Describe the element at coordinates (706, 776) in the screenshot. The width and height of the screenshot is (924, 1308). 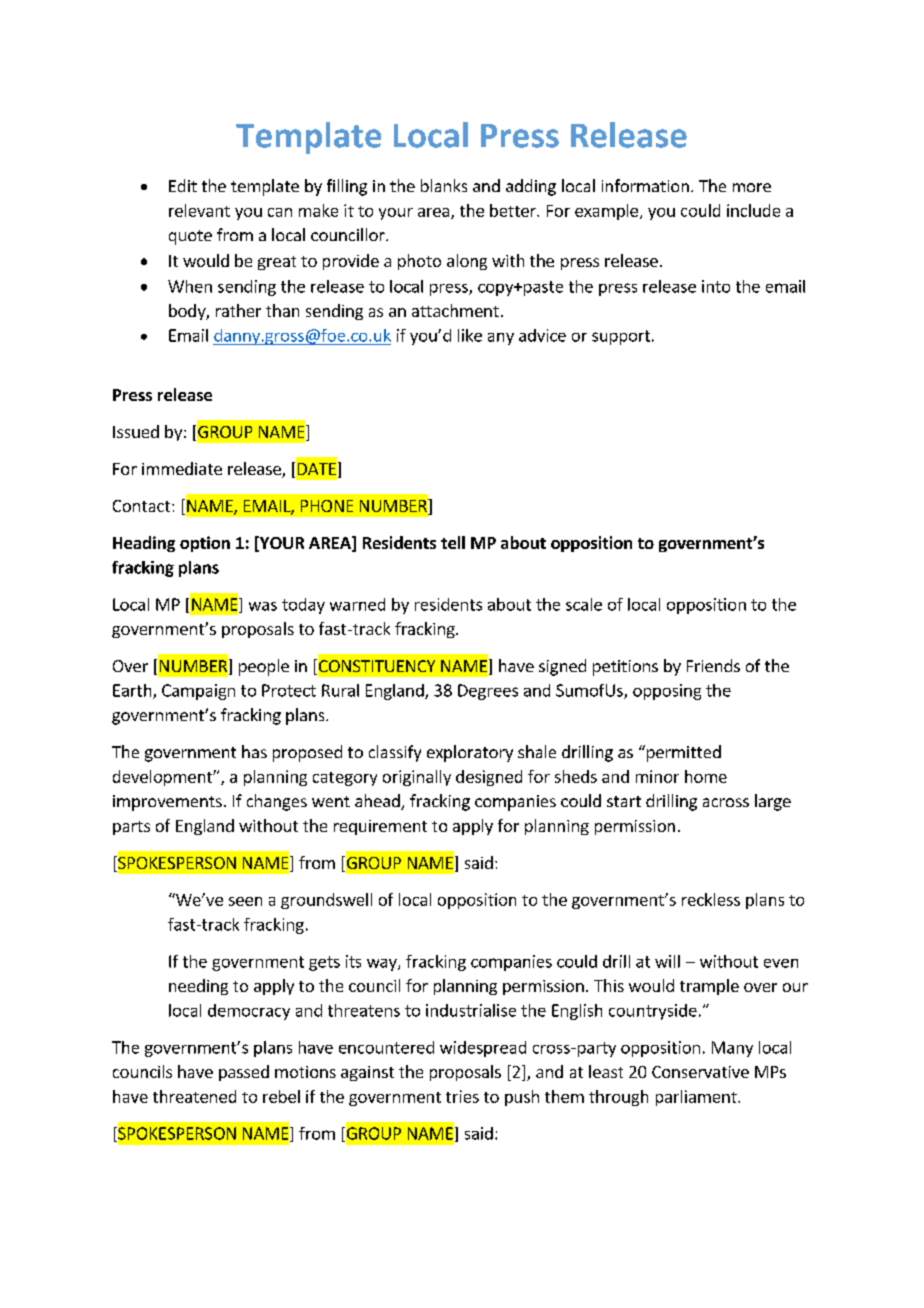
I see `home` at that location.
